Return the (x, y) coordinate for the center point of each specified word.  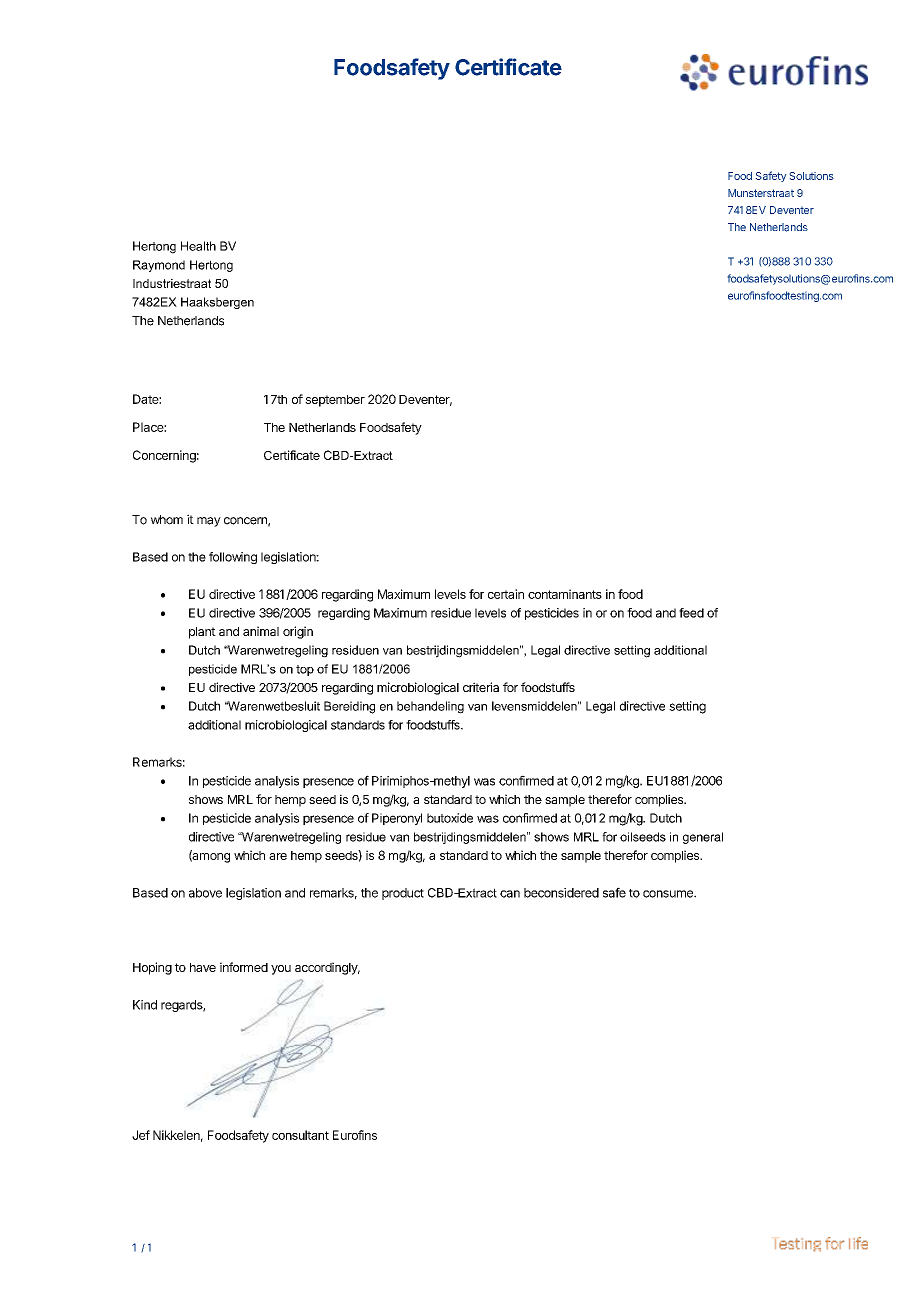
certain (506, 594)
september (335, 401)
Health (198, 246)
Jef (141, 1135)
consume (669, 894)
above (205, 893)
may (209, 522)
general (703, 838)
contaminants (565, 594)
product (403, 894)
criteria (481, 687)
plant (202, 633)
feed (691, 613)
